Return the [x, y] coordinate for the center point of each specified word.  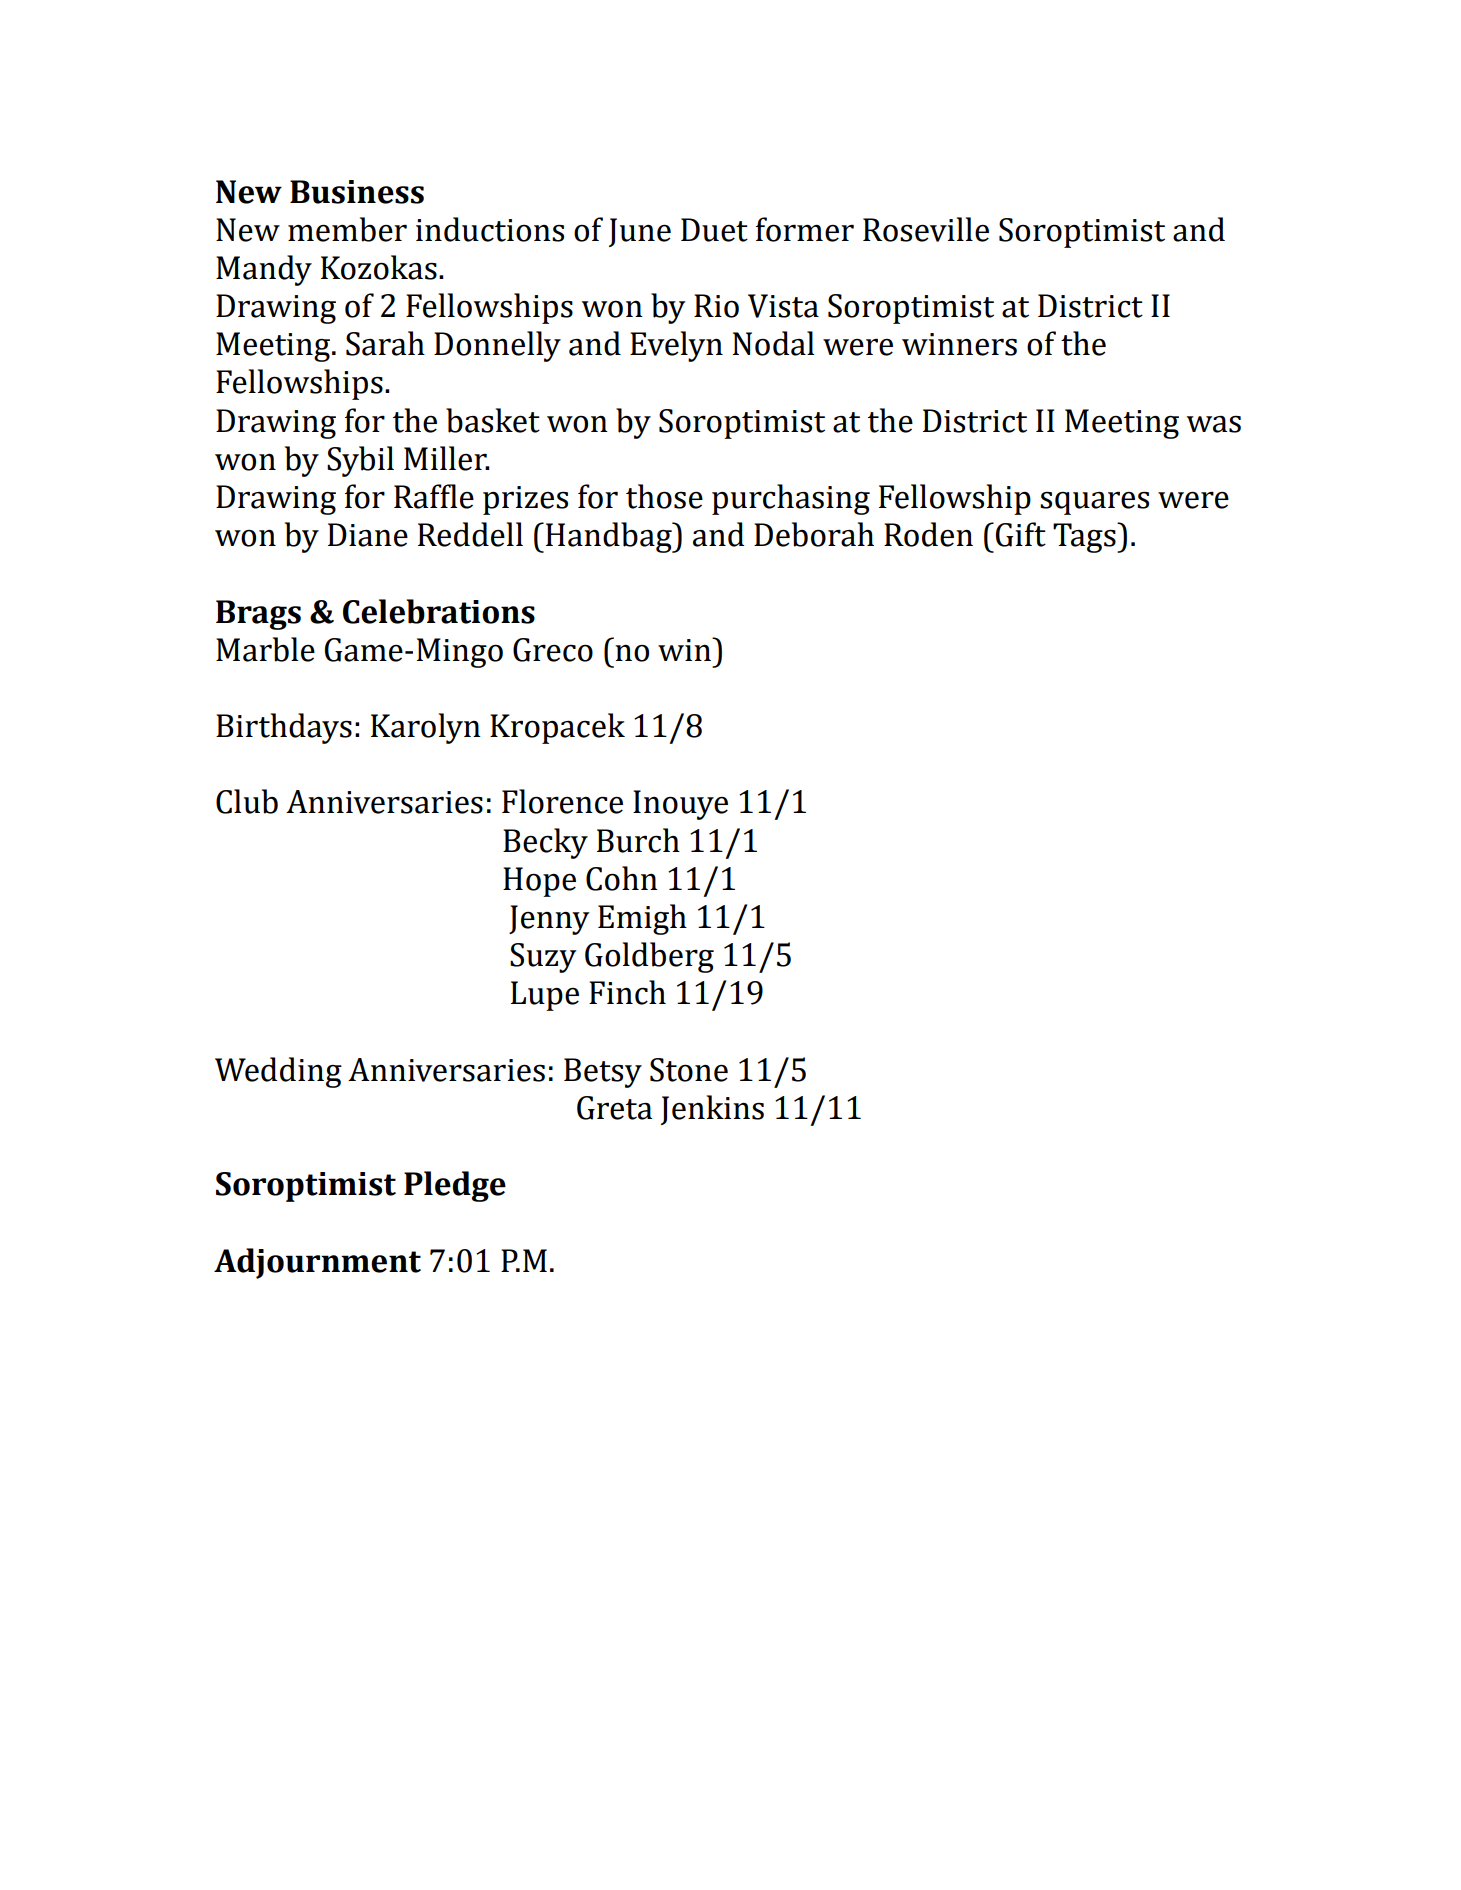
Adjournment [317, 1263]
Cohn [622, 878]
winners [959, 344]
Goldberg [649, 957]
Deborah [814, 534]
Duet [714, 230]
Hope [539, 882]
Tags [1085, 538]
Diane [368, 535]
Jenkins [712, 1110]
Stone [689, 1070]
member [347, 229]
